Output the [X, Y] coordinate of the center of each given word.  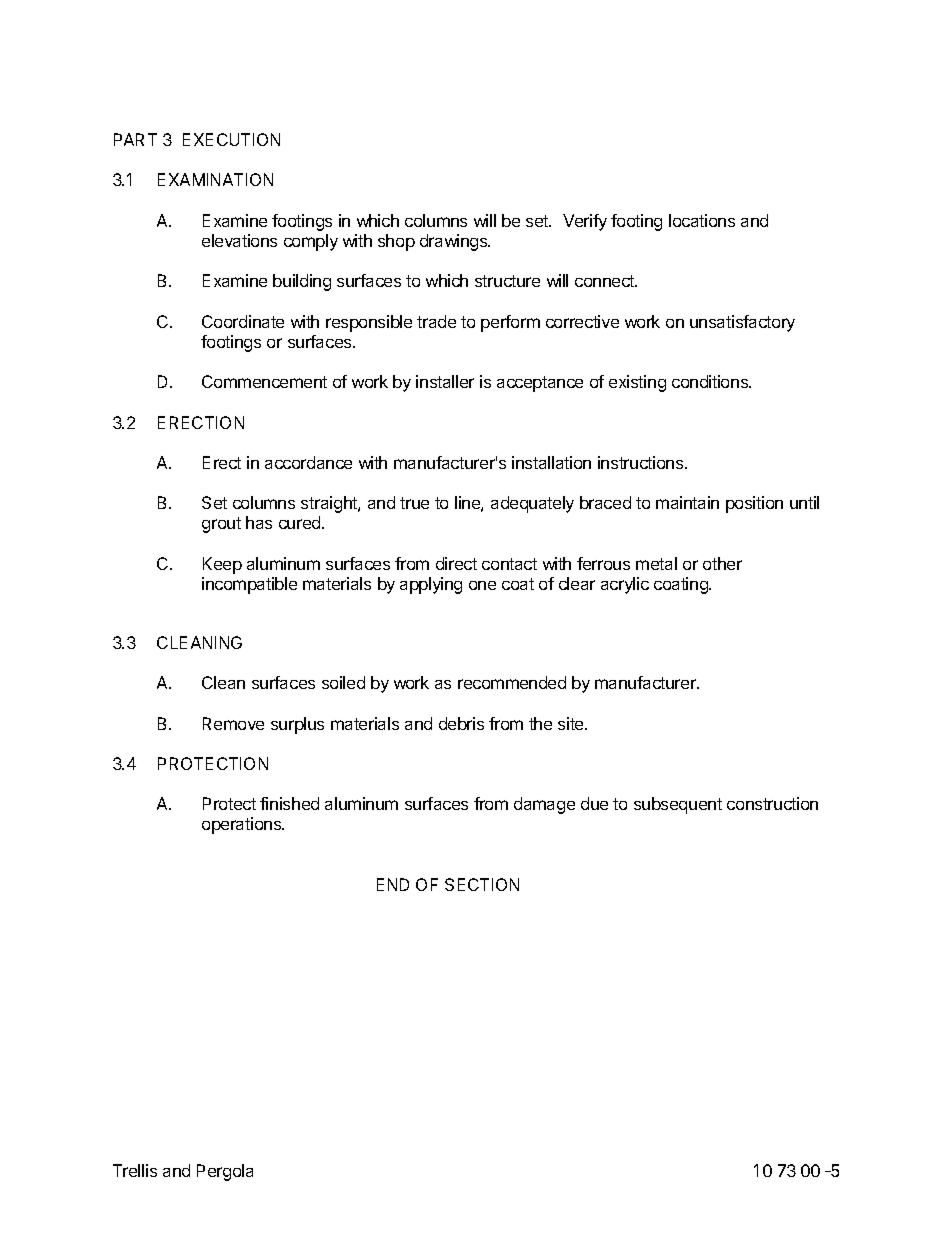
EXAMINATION [215, 179]
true [414, 503]
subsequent [678, 805]
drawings [455, 242]
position [754, 504]
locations [702, 220]
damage [544, 805]
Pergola [225, 1172]
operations [243, 825]
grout [221, 525]
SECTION [482, 884]
